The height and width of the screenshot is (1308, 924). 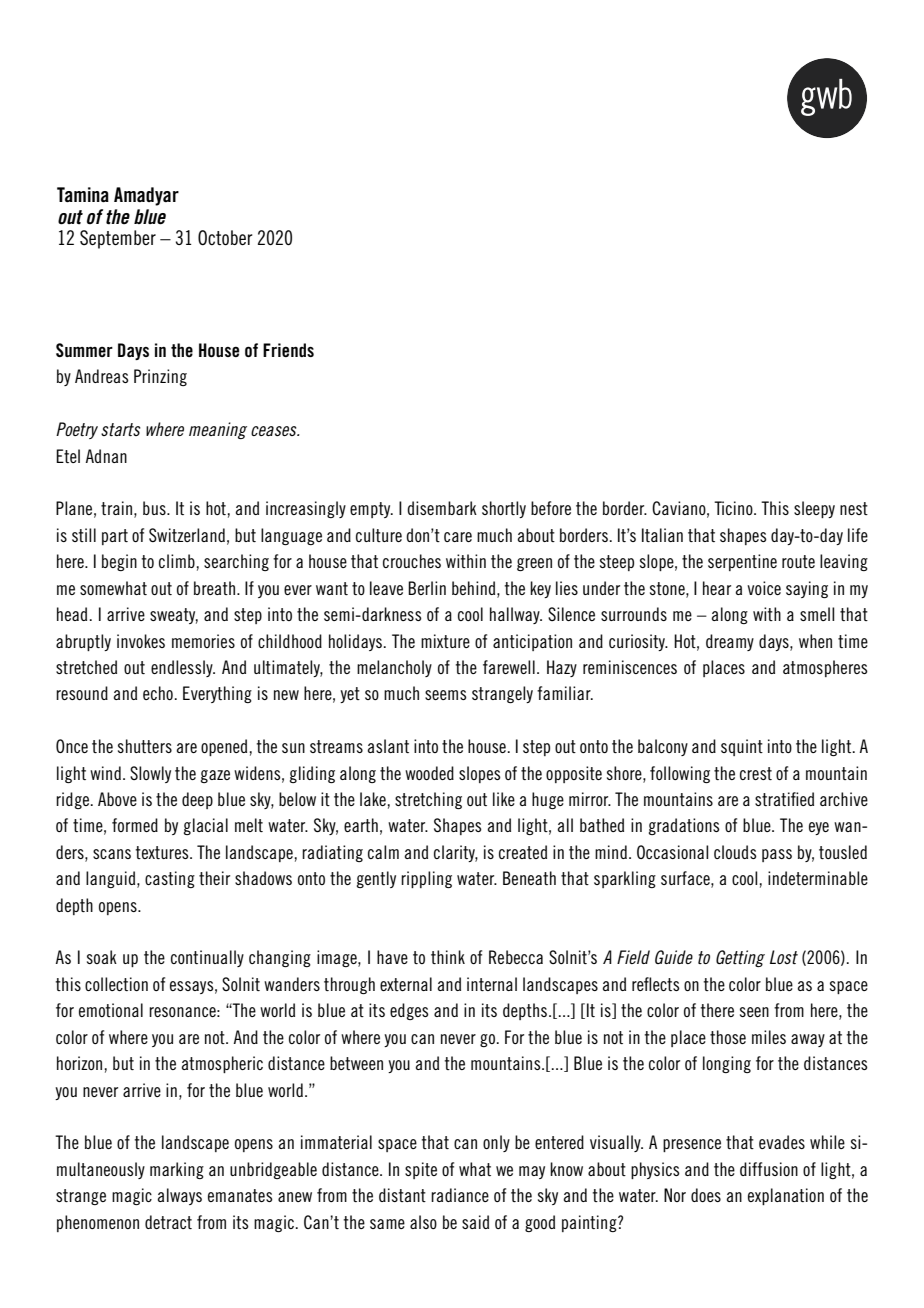 What do you see at coordinates (460, 1195) in the screenshot?
I see `radiance` at bounding box center [460, 1195].
